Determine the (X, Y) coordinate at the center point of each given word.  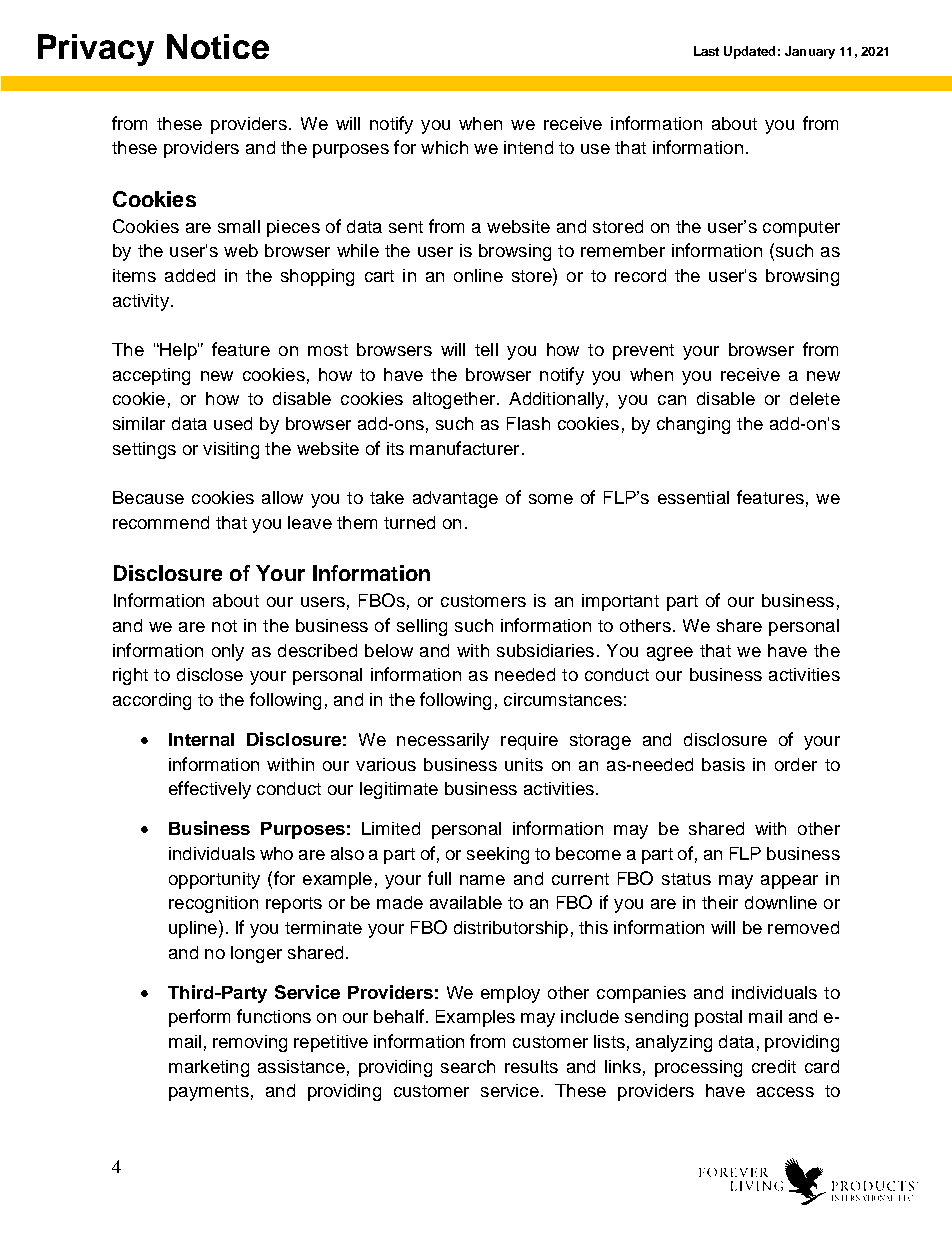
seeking (498, 855)
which (444, 147)
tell (486, 349)
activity (141, 302)
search (468, 1066)
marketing (209, 1068)
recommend (161, 522)
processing (698, 1068)
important (620, 602)
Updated (749, 52)
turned (409, 522)
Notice (218, 46)
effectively (210, 790)
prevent (643, 352)
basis (723, 764)
